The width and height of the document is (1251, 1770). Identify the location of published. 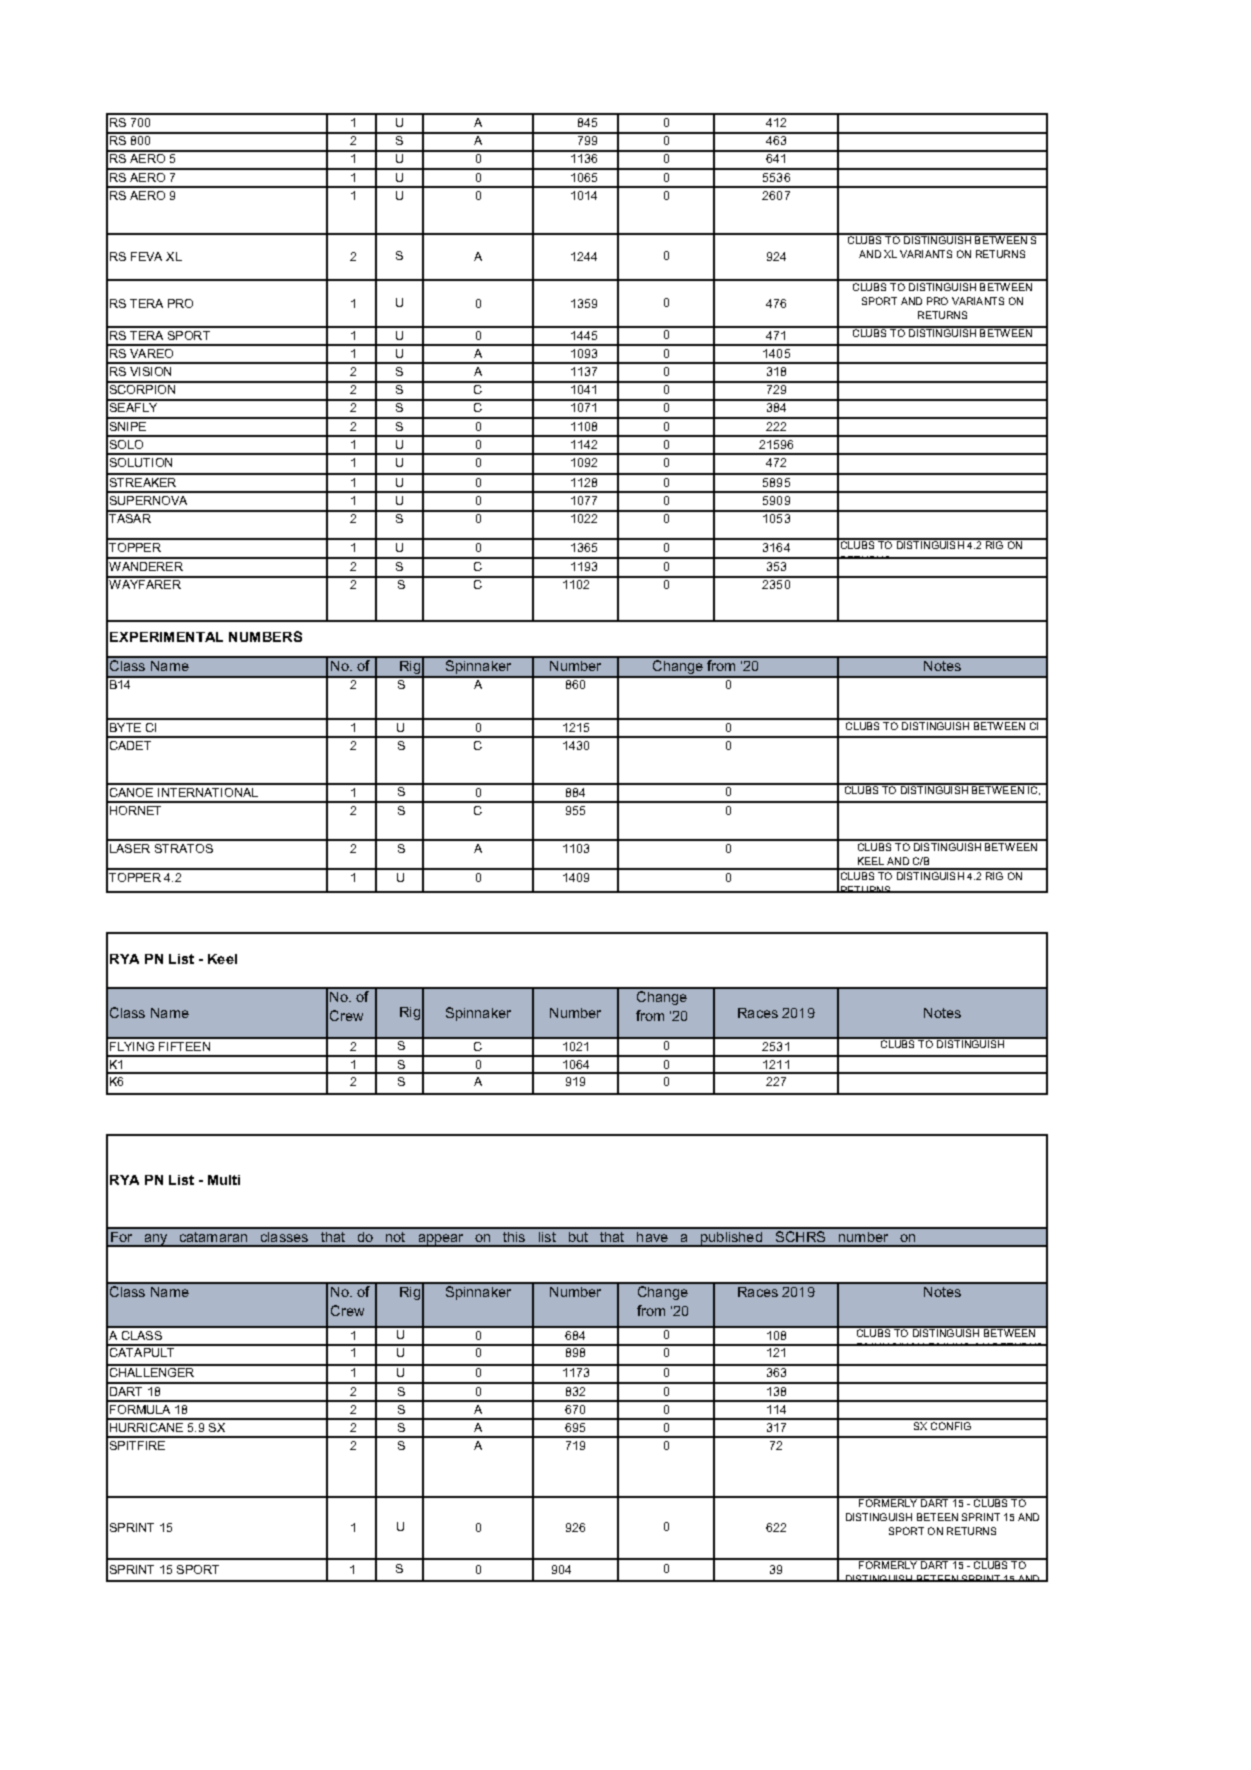
(732, 1239).
